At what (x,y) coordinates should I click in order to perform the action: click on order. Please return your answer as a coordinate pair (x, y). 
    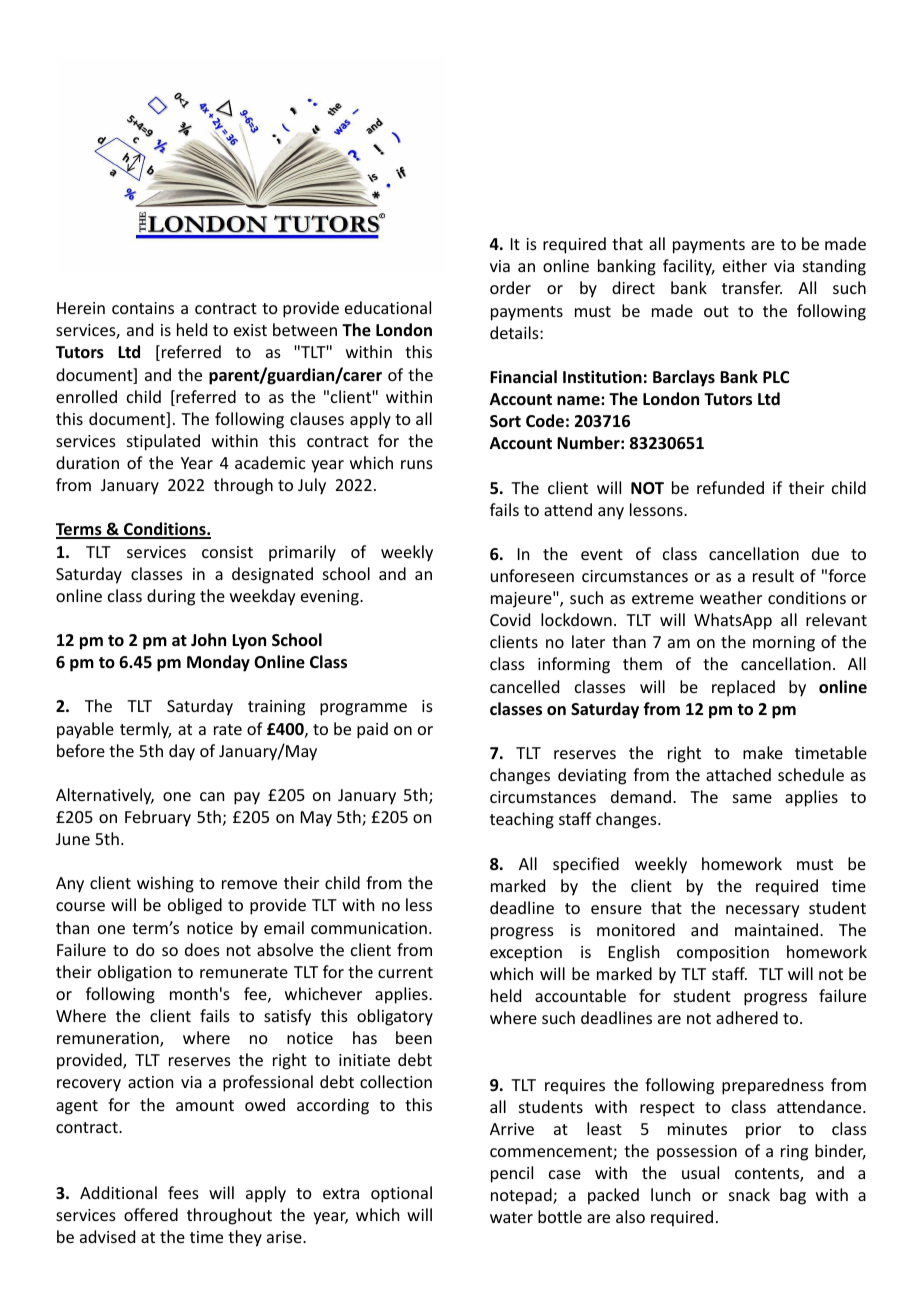
    Looking at the image, I should click on (510, 287).
